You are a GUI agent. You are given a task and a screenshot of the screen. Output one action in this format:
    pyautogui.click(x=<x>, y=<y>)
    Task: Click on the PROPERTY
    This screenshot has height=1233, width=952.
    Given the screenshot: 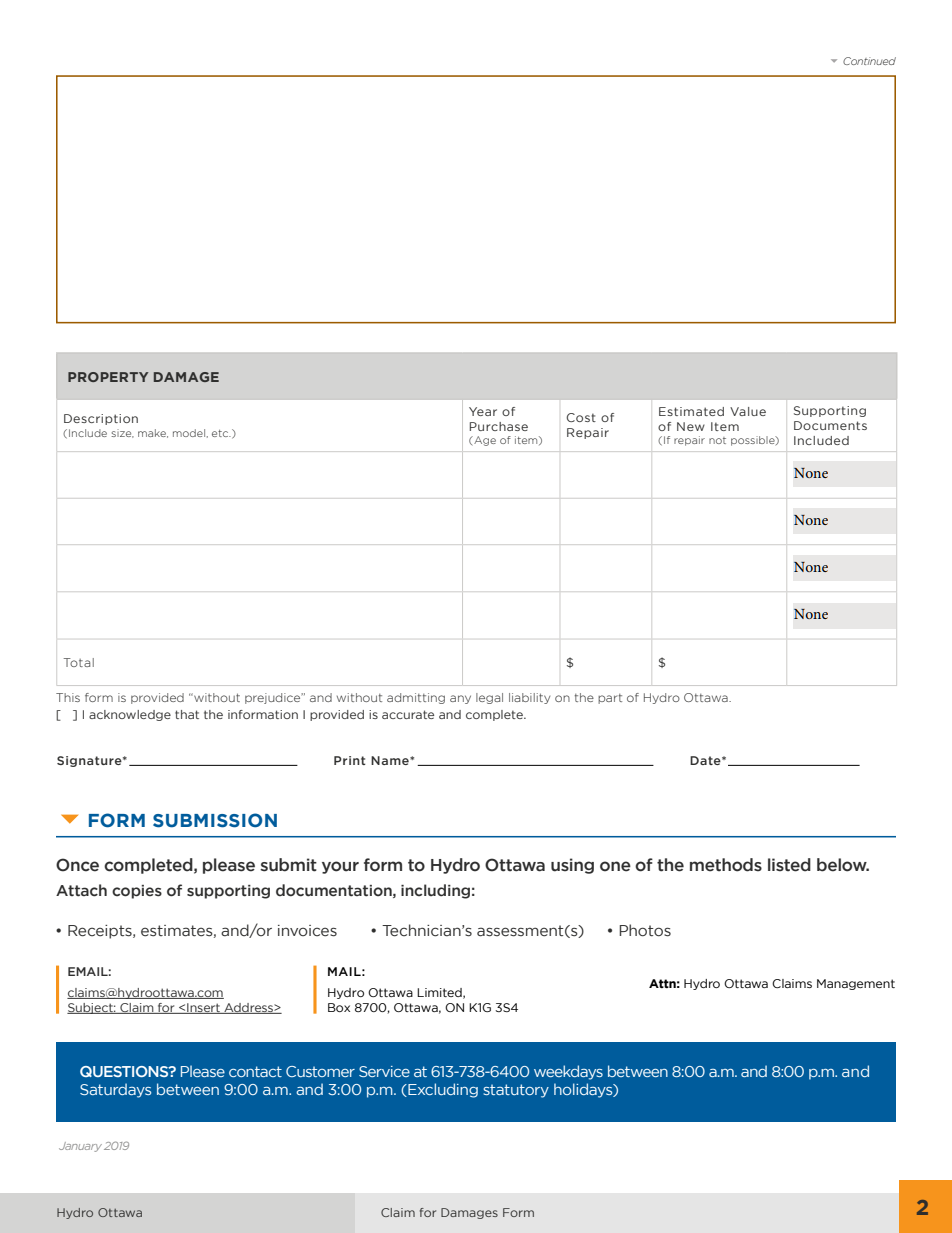 What is the action you would take?
    pyautogui.click(x=108, y=377)
